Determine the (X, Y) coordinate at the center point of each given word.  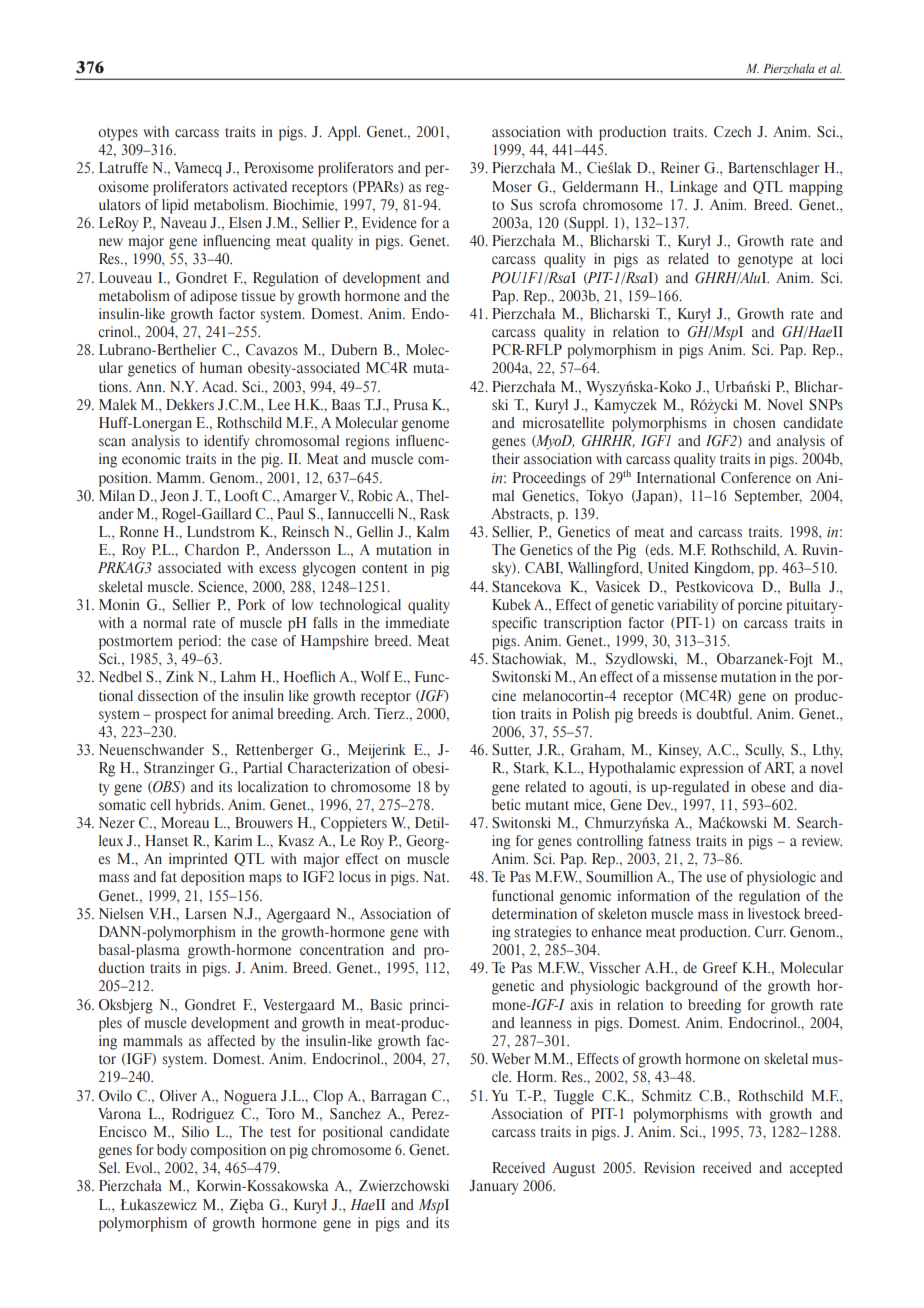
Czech (733, 132)
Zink (180, 676)
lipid (175, 206)
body (172, 1151)
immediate (417, 623)
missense (690, 676)
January (493, 1187)
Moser (512, 187)
